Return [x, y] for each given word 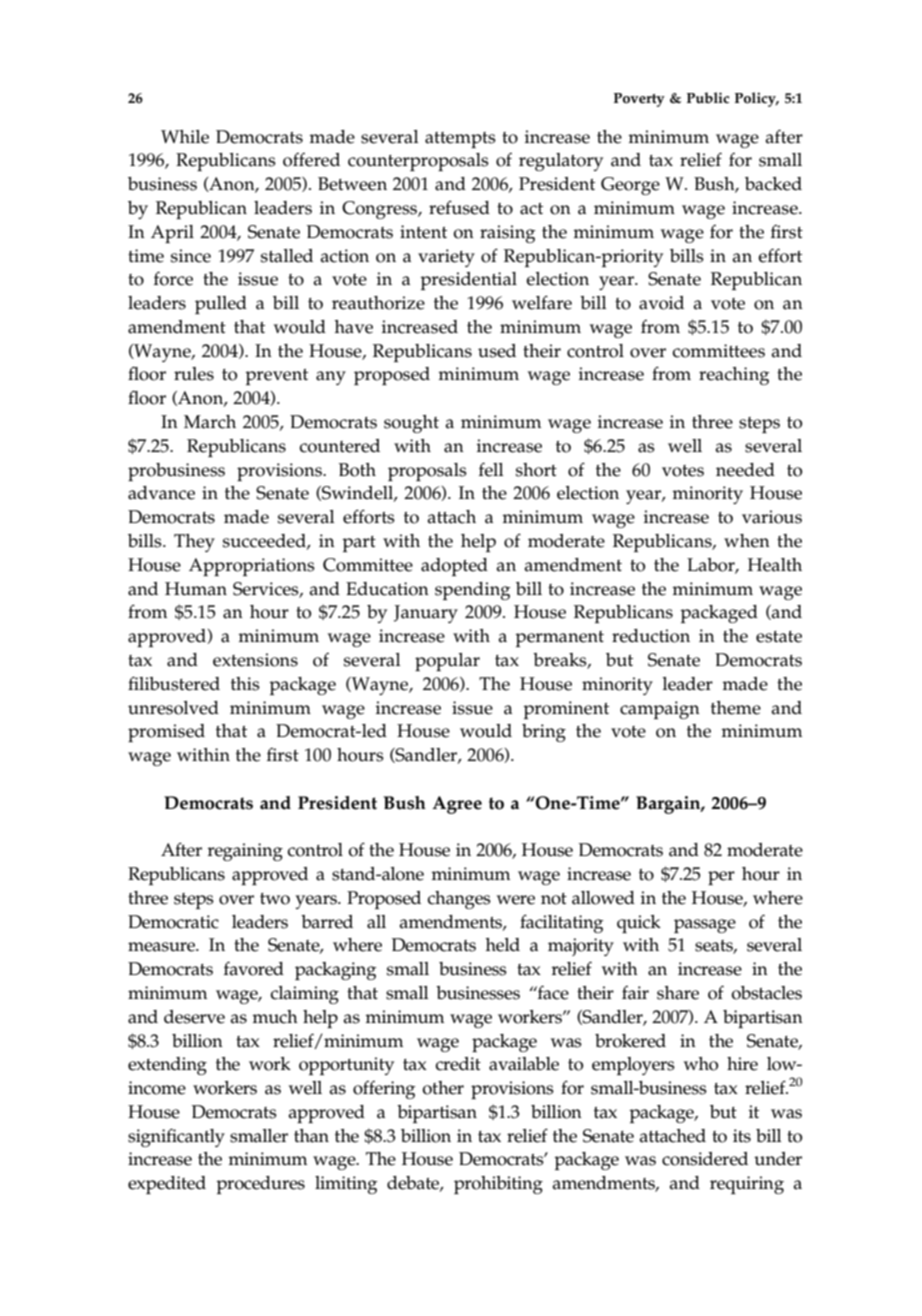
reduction [651, 636]
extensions [255, 660]
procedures [260, 1185]
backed [773, 184]
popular [447, 662]
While [185, 137]
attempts [460, 140]
